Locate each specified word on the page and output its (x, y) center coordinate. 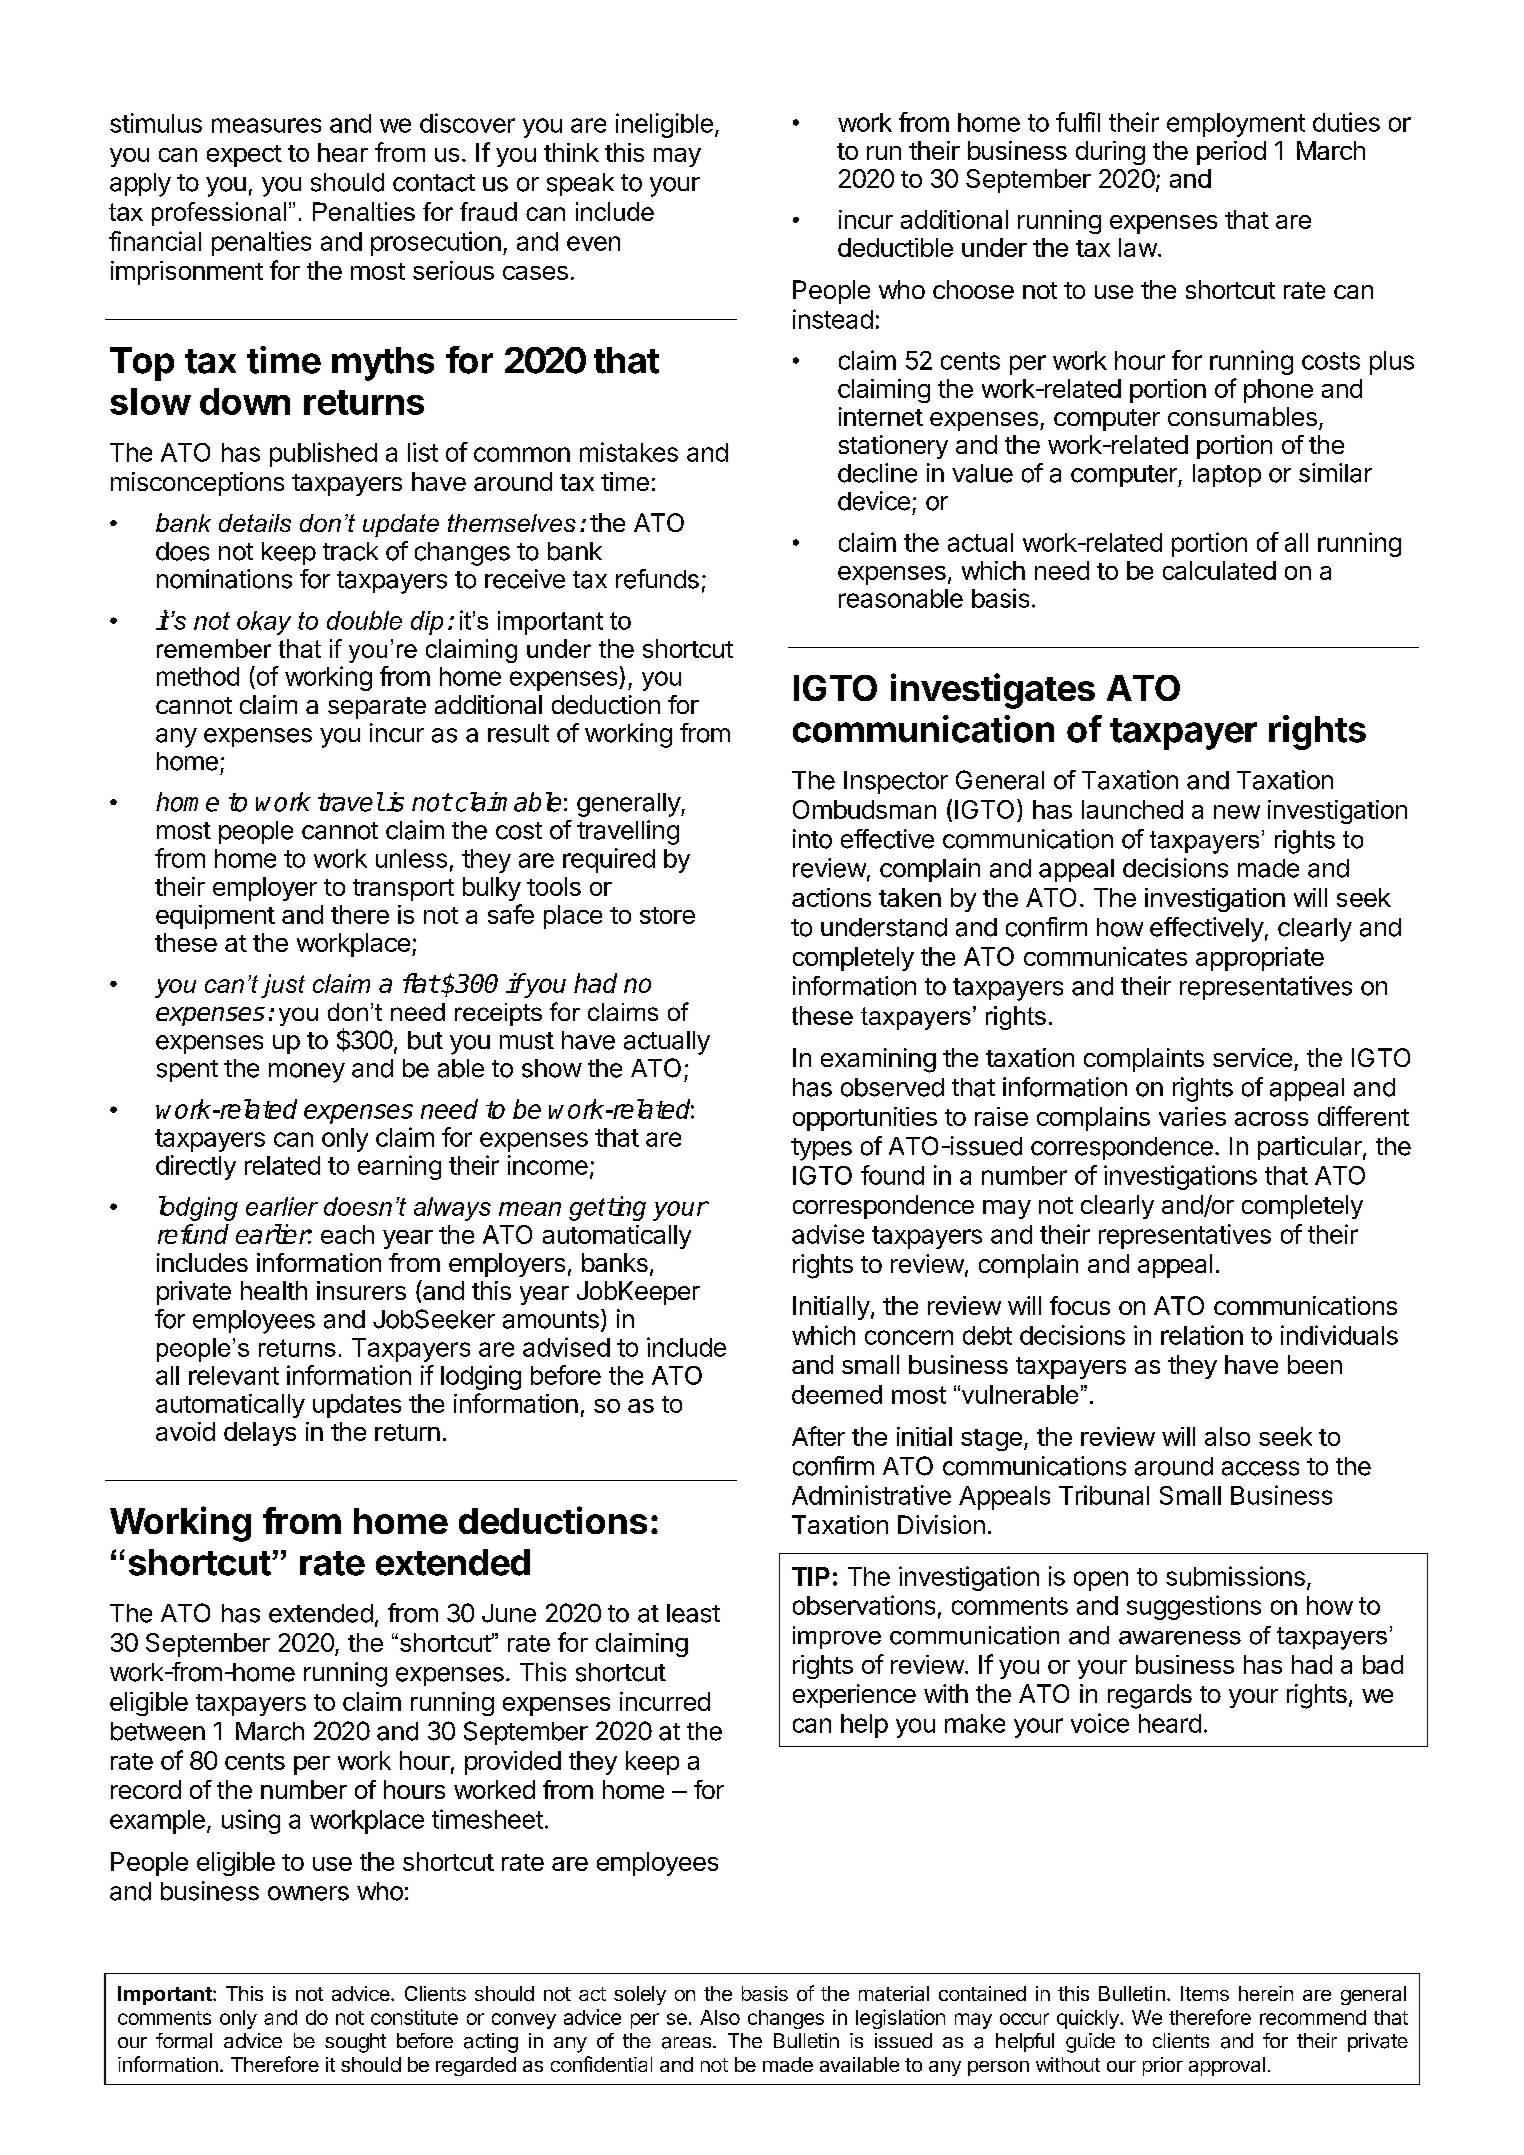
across (1271, 1119)
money (307, 1073)
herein (1266, 1993)
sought (355, 2043)
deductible (895, 247)
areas (688, 2043)
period (1231, 153)
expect (244, 156)
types (821, 1149)
